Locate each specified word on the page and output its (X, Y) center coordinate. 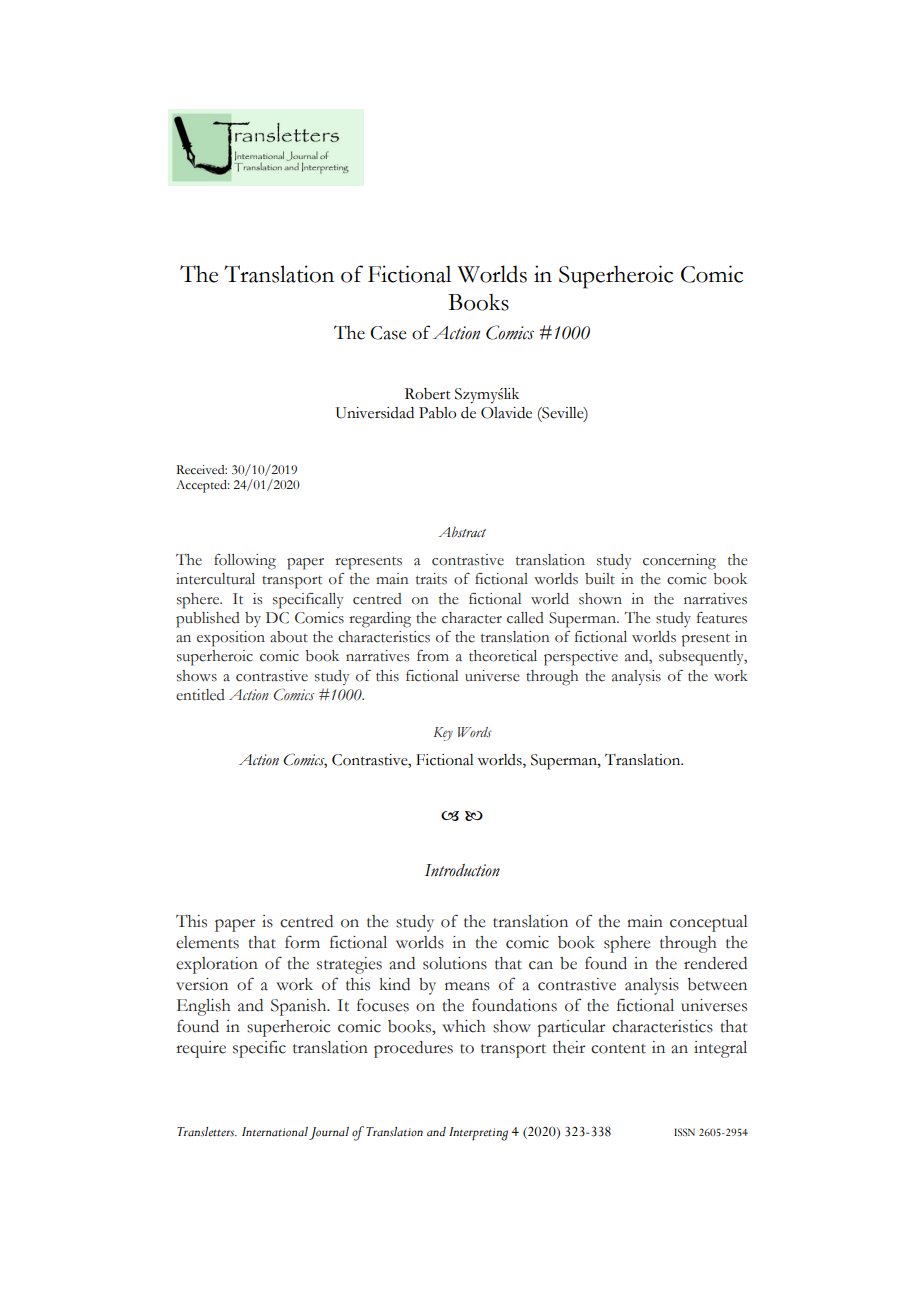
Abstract (462, 531)
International (275, 1132)
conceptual (709, 923)
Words (475, 732)
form (302, 942)
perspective (581, 658)
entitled (200, 695)
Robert (427, 394)
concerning (679, 562)
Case (388, 333)
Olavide (506, 413)
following (245, 562)
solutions (455, 963)
